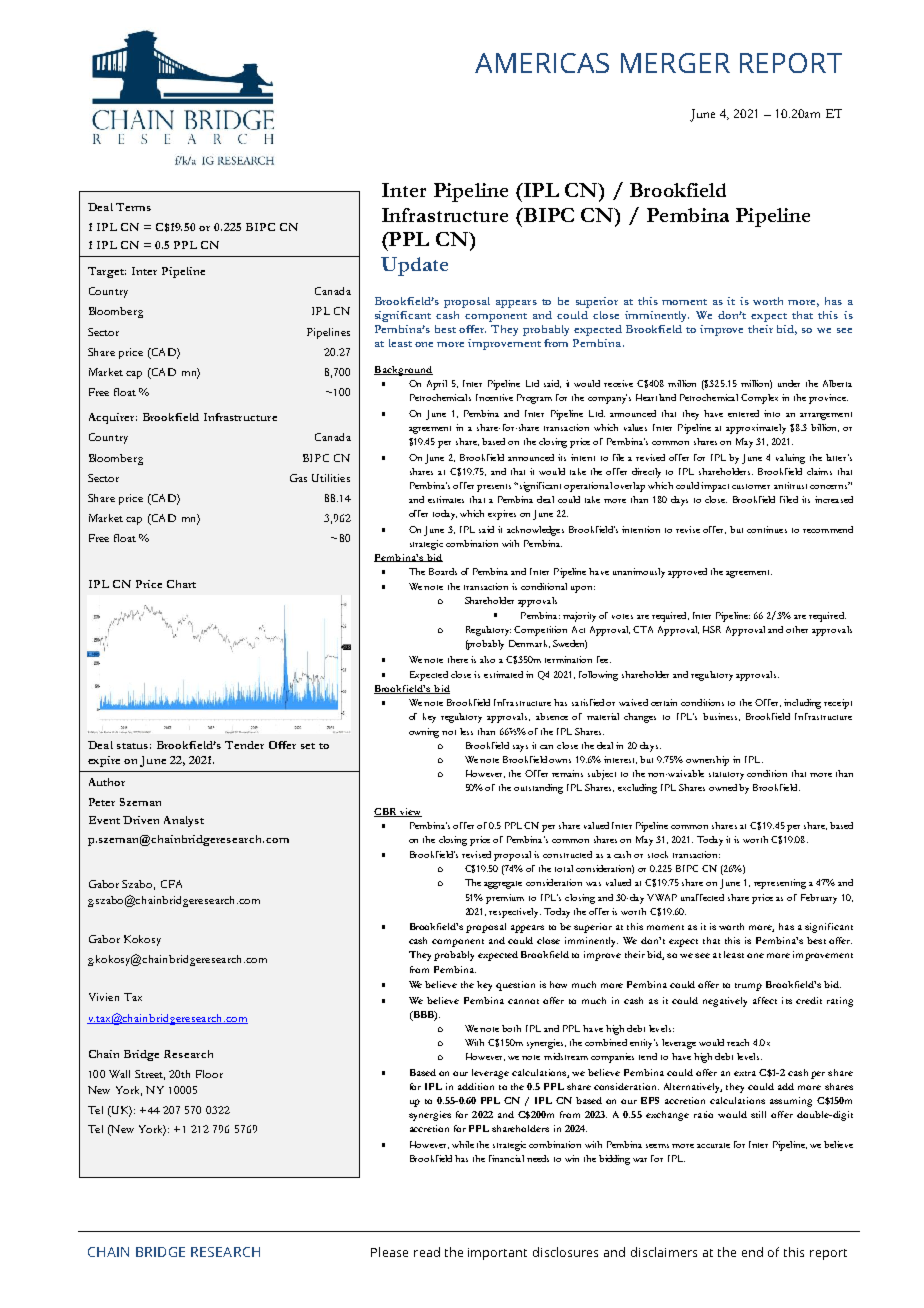 This document has height=1308, width=924. I want to click on Terms, so click(133, 207).
